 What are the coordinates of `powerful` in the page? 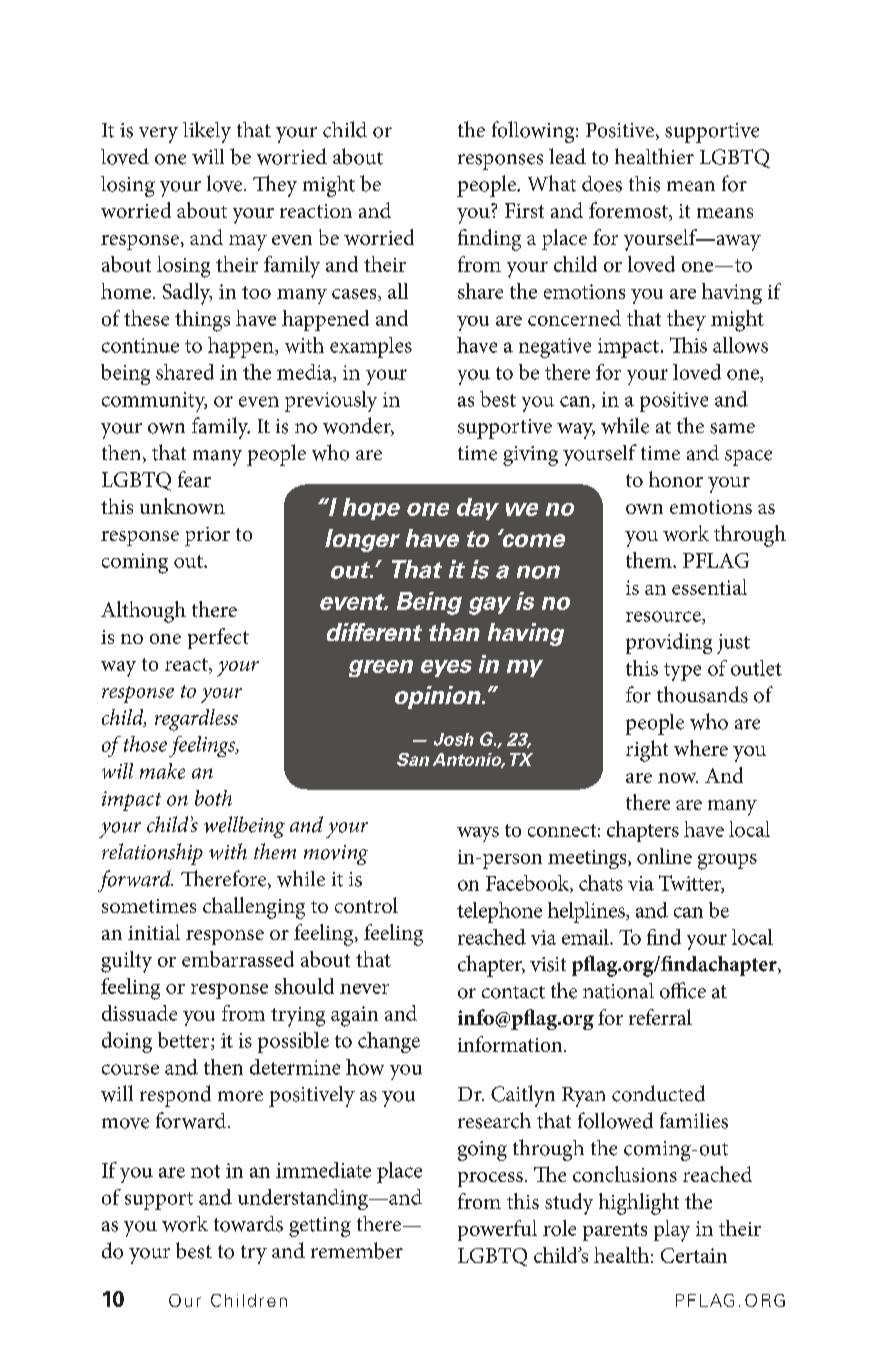 It's located at (497, 1230).
